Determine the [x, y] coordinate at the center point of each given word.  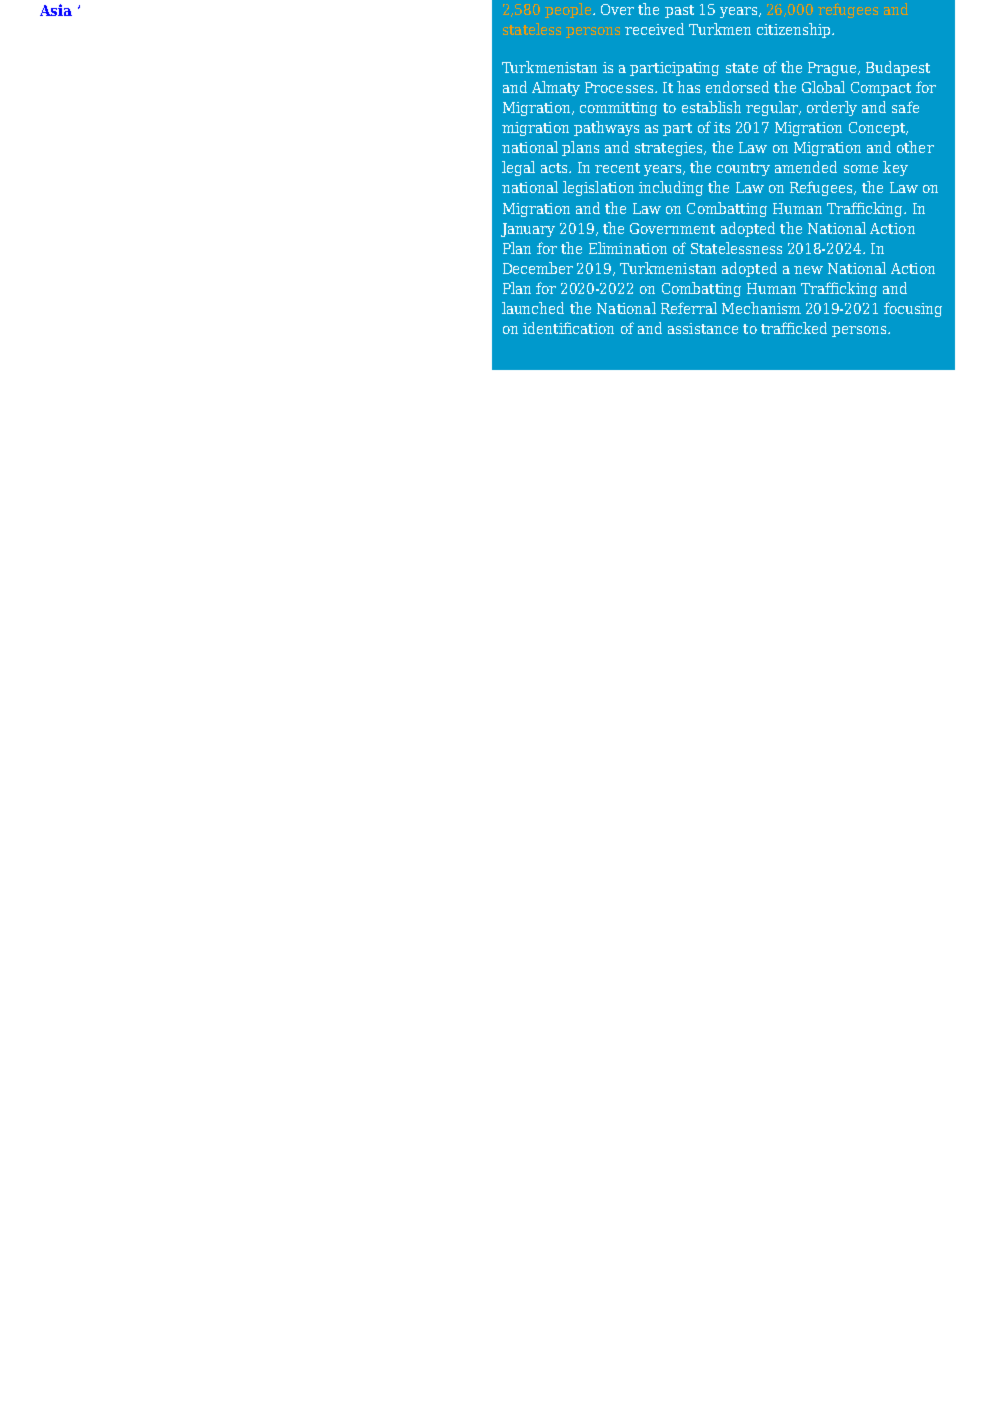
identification [568, 328]
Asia [56, 10]
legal [518, 168]
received [654, 29]
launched [533, 308]
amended [806, 167]
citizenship [795, 30]
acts [555, 168]
